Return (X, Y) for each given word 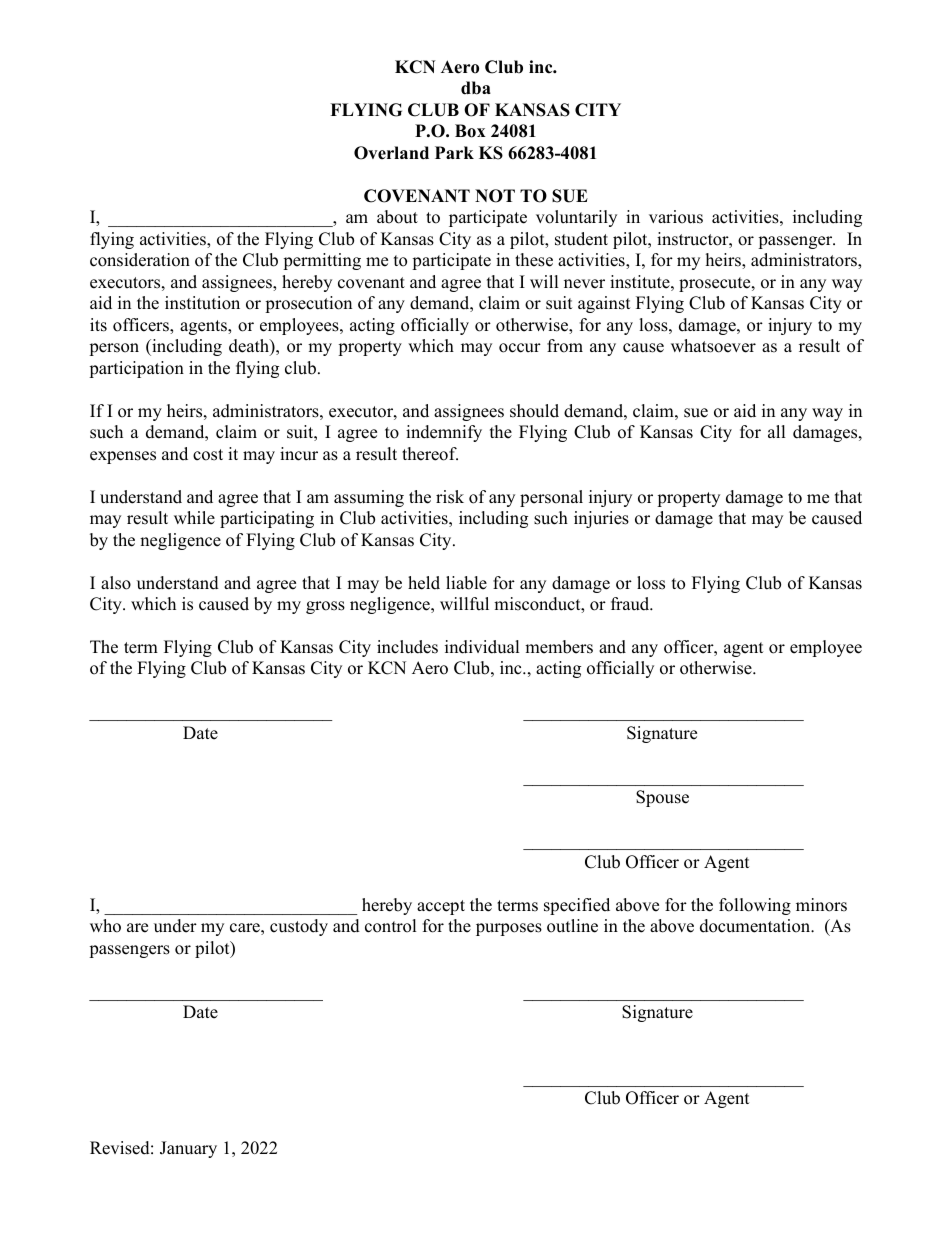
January (188, 1149)
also (116, 583)
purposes (509, 929)
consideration (140, 260)
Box (470, 131)
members (559, 647)
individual (482, 647)
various (676, 217)
